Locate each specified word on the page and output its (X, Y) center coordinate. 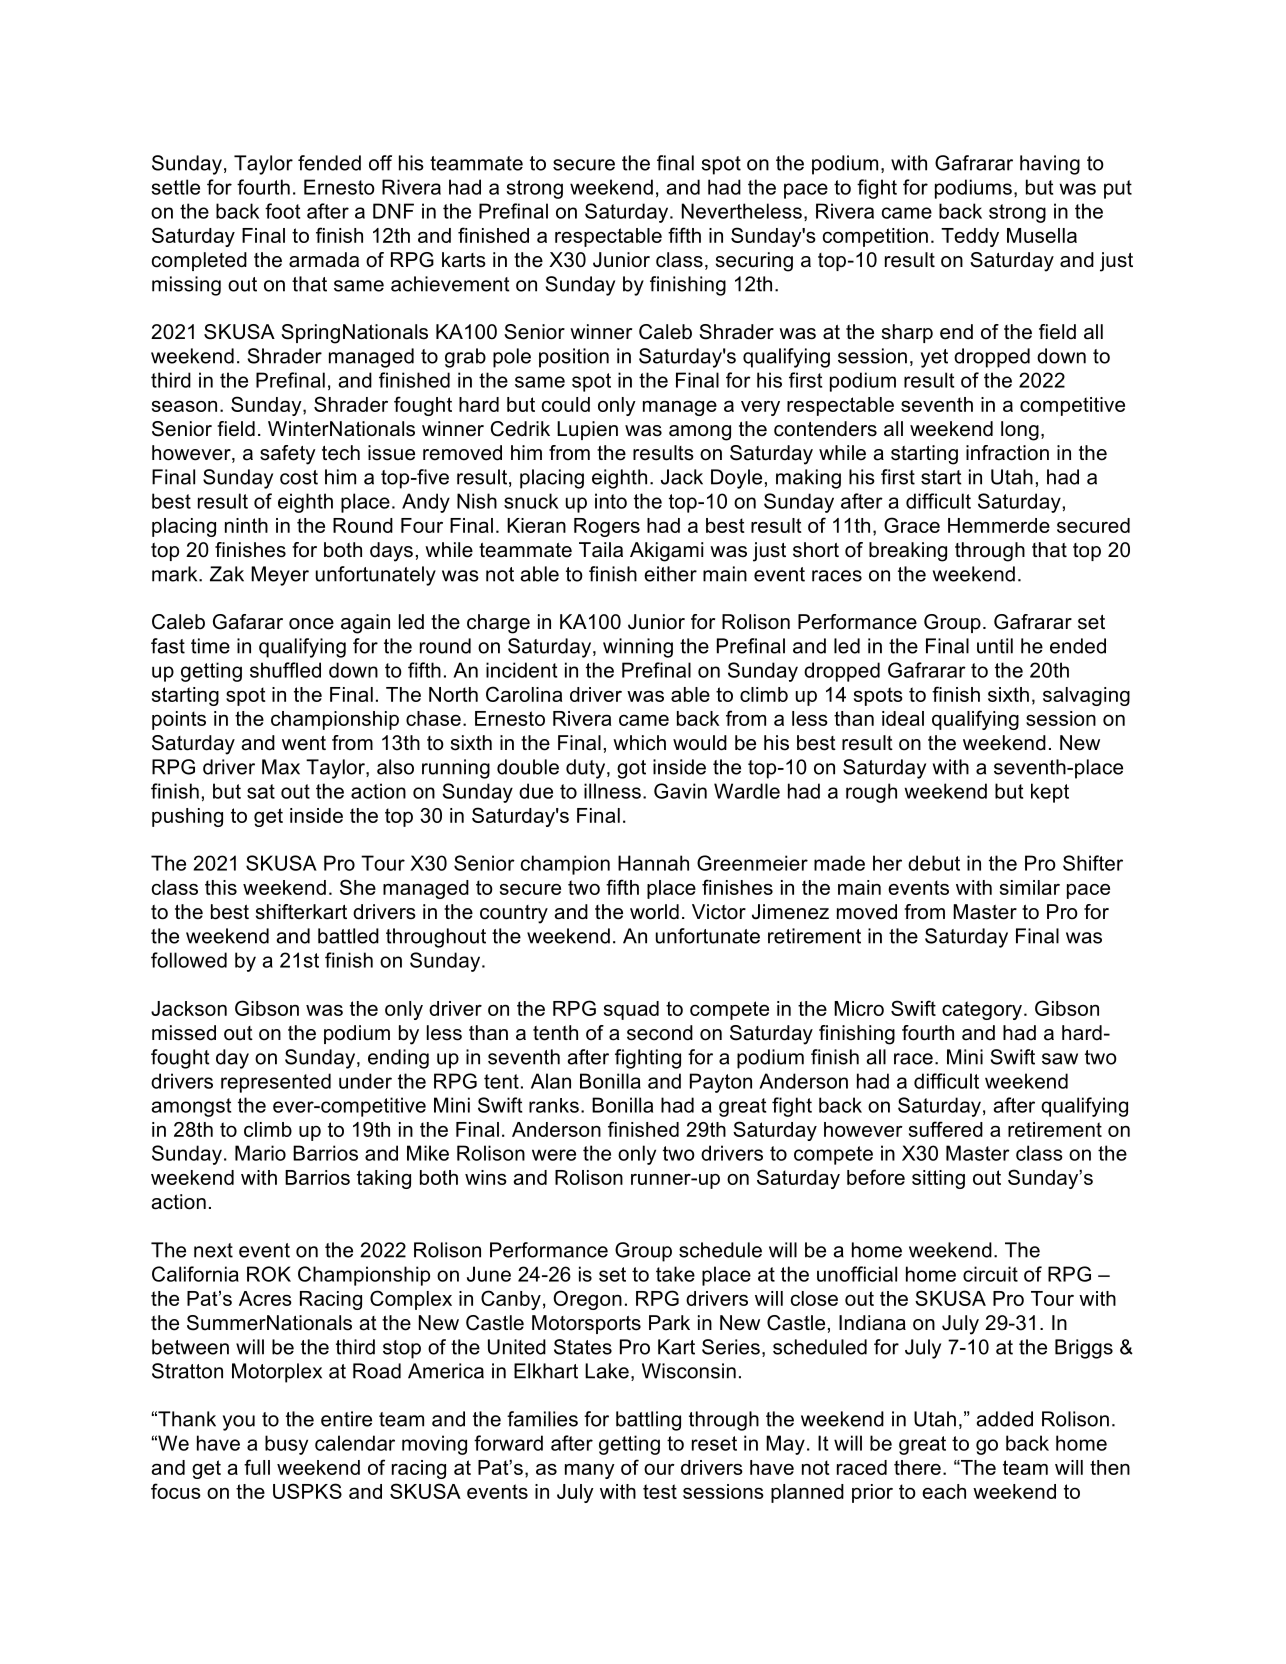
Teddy (970, 237)
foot (282, 211)
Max (281, 767)
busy (286, 1445)
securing (754, 262)
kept (1050, 793)
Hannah (653, 863)
